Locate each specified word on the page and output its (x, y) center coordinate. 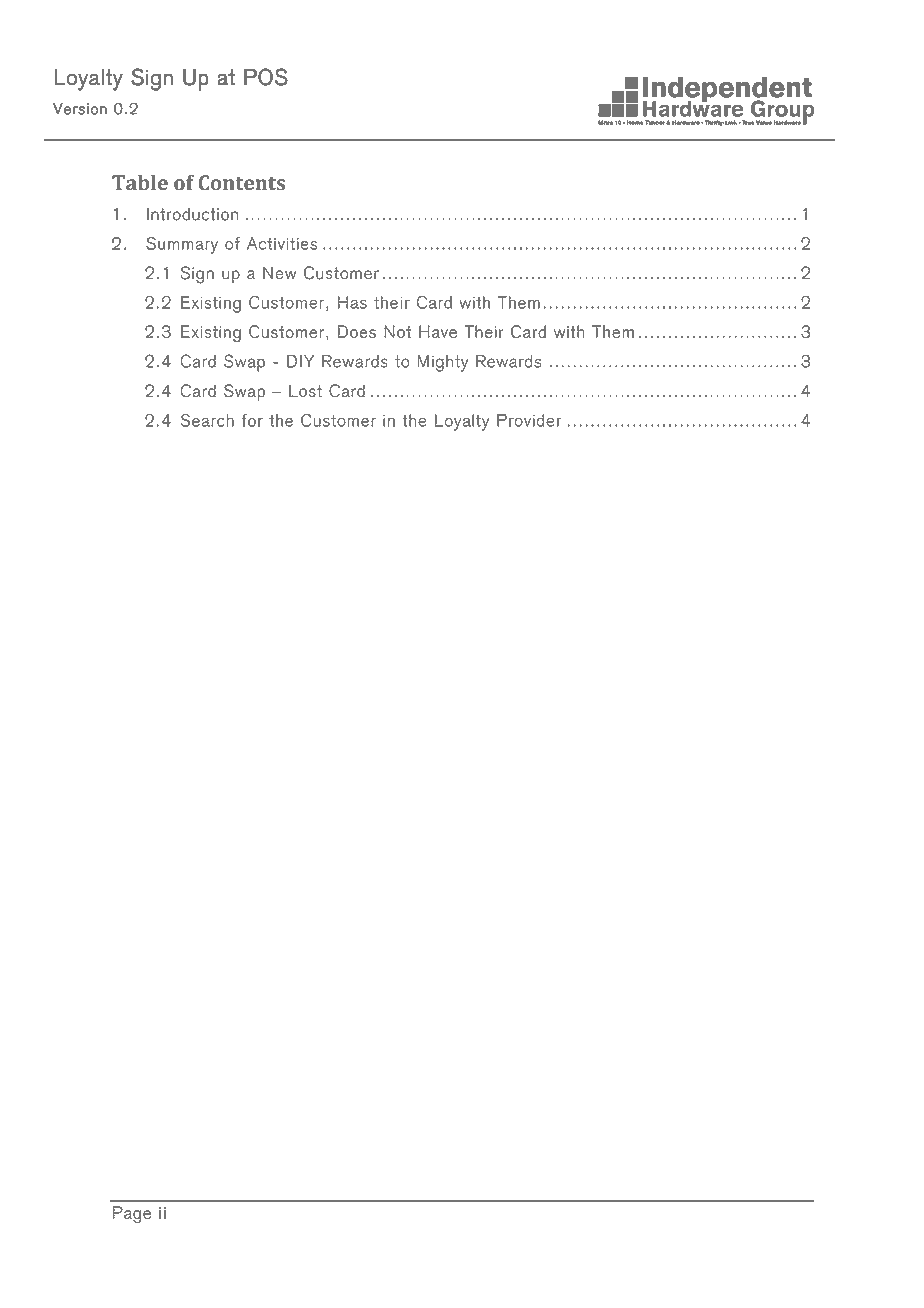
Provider (529, 420)
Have (438, 331)
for (252, 420)
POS (266, 77)
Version (80, 108)
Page (132, 1214)
